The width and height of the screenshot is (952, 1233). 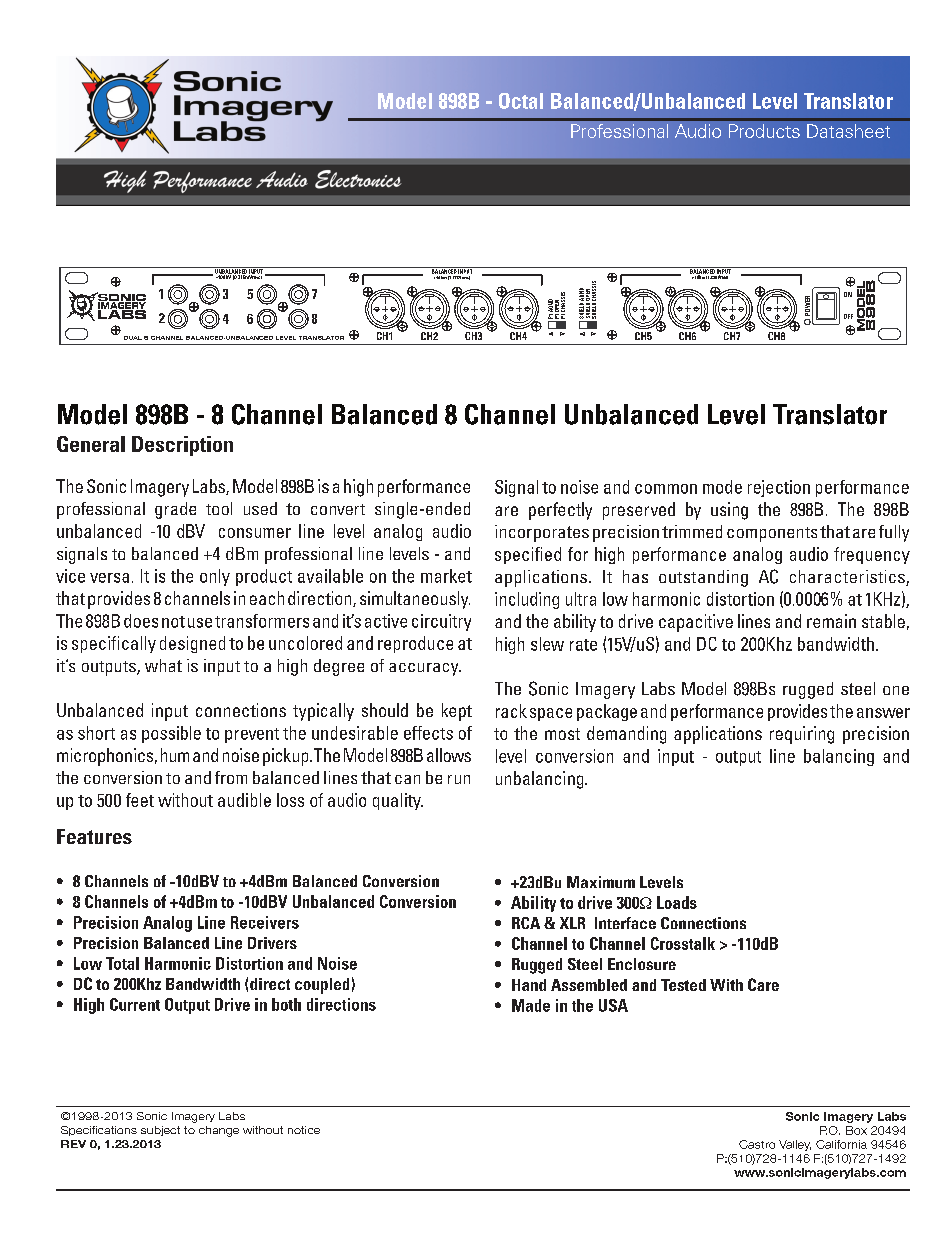 What do you see at coordinates (521, 101) in the screenshot?
I see `Octal` at bounding box center [521, 101].
